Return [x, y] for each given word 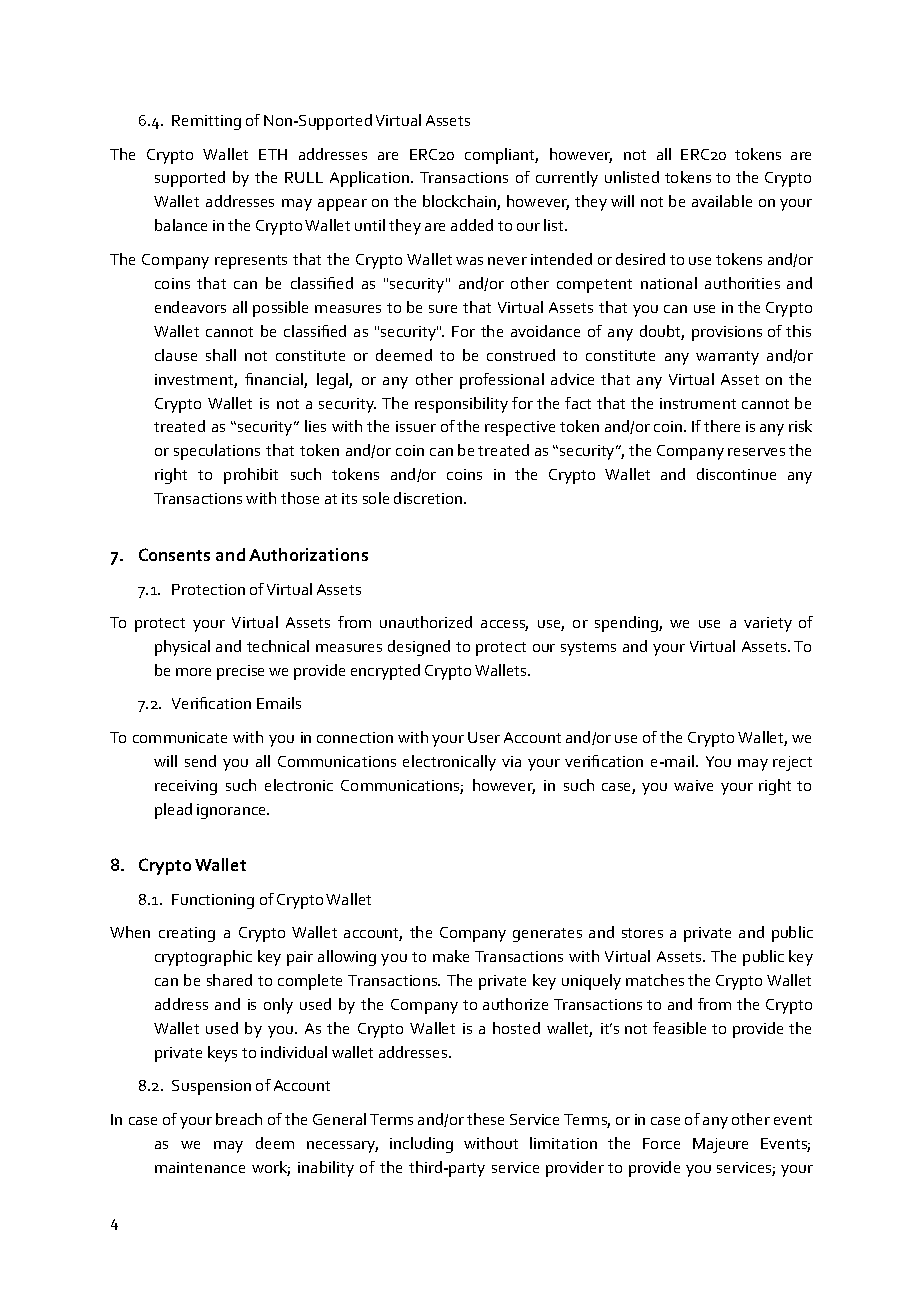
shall [221, 355]
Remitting [206, 122]
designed [419, 648]
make [451, 956]
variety [768, 624]
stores [642, 933]
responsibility [461, 405]
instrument [698, 403]
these [485, 1119]
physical [182, 648]
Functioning [213, 901]
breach [239, 1119]
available [722, 201]
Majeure [720, 1145]
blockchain [460, 202]
